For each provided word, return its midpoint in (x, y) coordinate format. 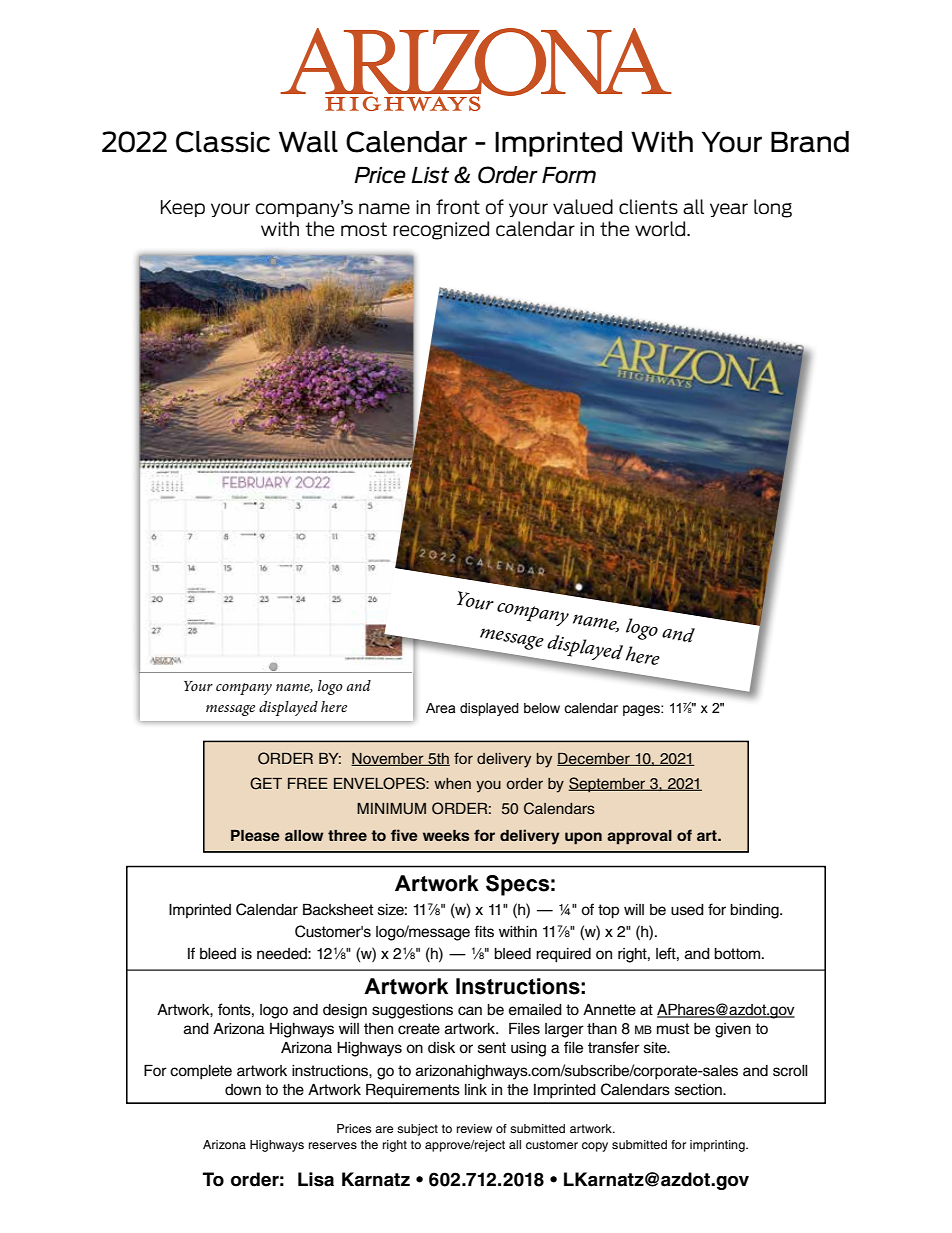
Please (255, 835)
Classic (223, 142)
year (729, 210)
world (661, 229)
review (474, 1128)
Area (440, 708)
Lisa (316, 1179)
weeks (446, 835)
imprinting (718, 1146)
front (458, 207)
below (542, 708)
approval (639, 837)
